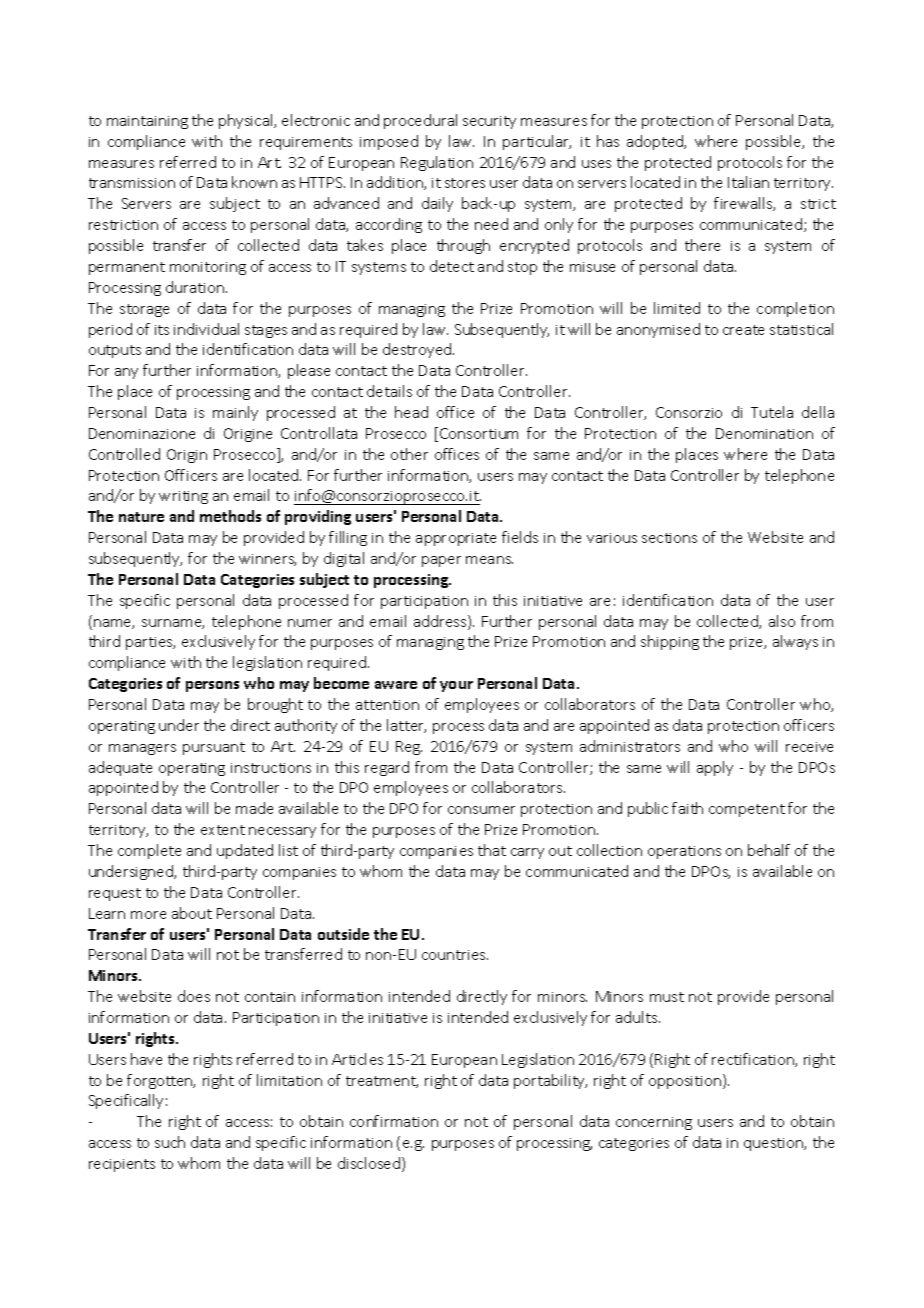 This screenshot has width=924, height=1308. I want to click on Italian, so click(748, 182).
